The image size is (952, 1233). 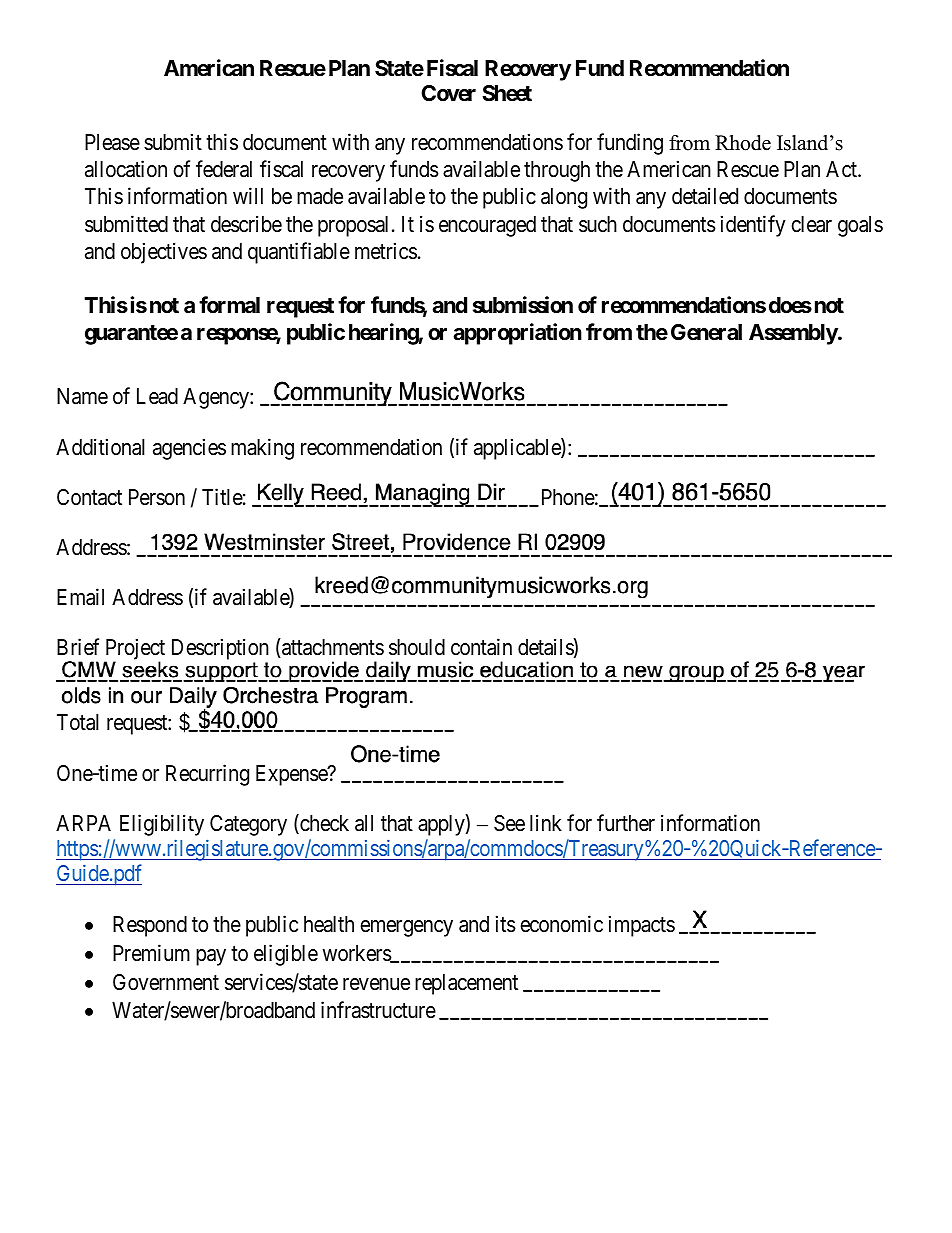 I want to click on Assembly, so click(x=794, y=334).
